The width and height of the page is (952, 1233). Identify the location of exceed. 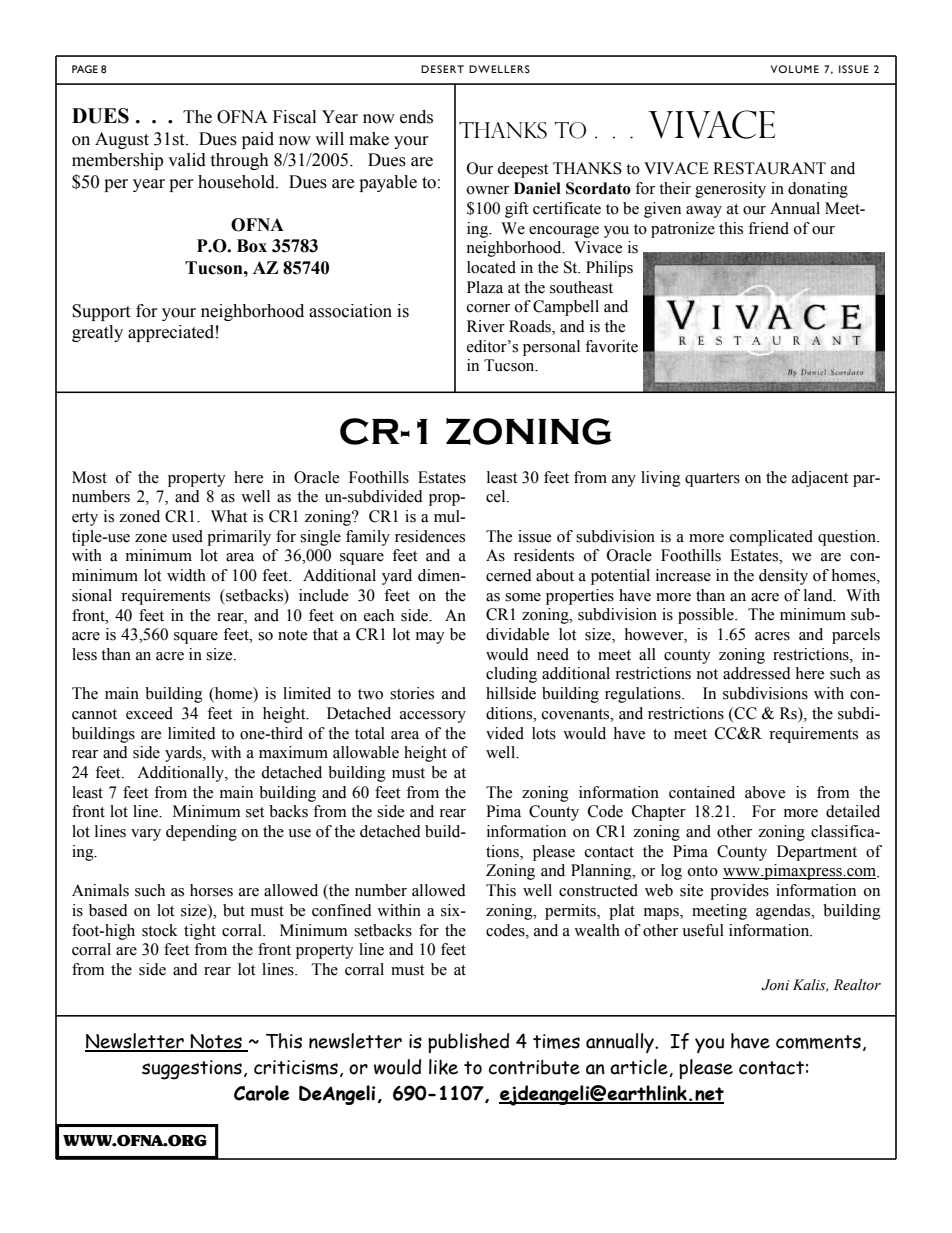
(149, 713).
